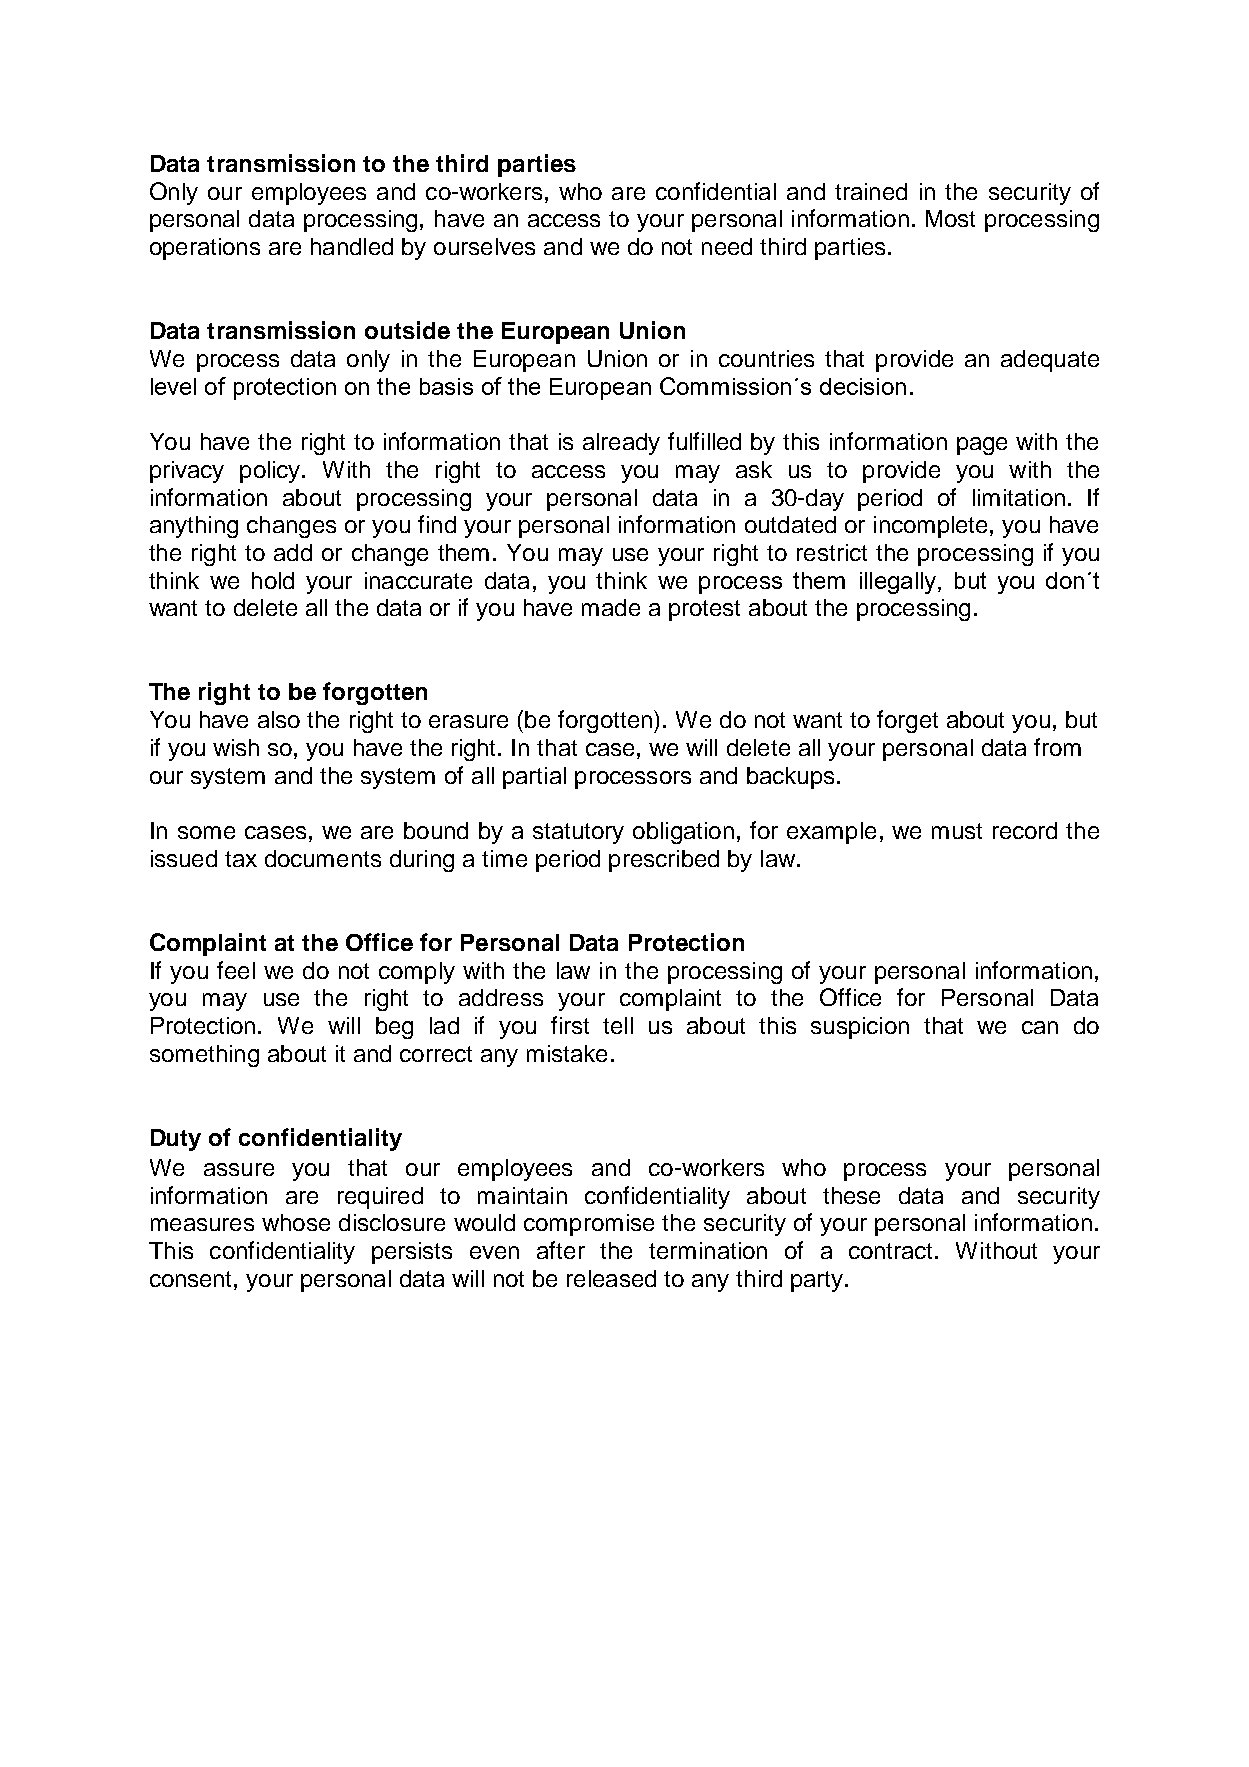 The width and height of the screenshot is (1249, 1767). Describe the element at coordinates (957, 831) in the screenshot. I see `must` at that location.
